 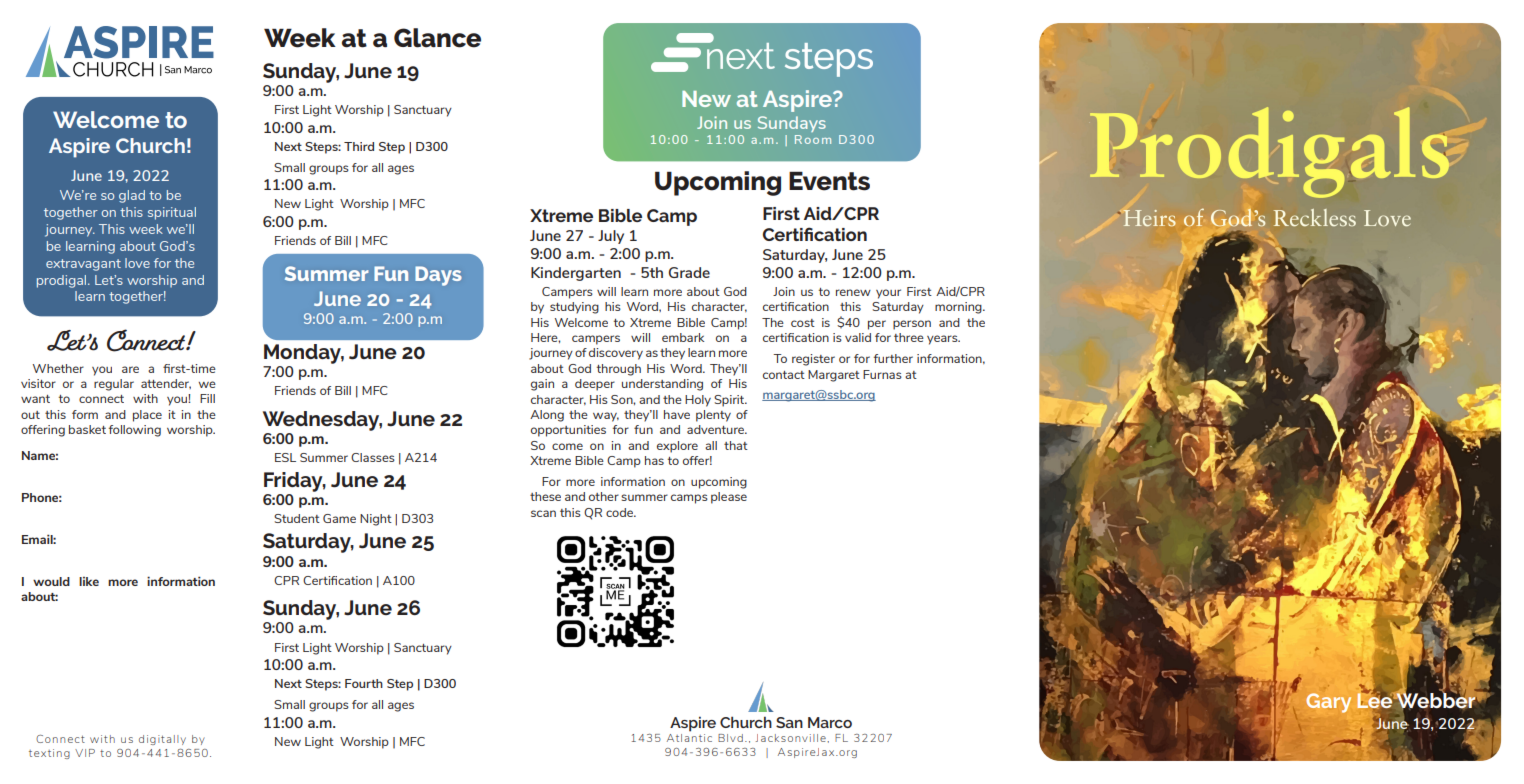 What do you see at coordinates (729, 498) in the screenshot?
I see `please` at bounding box center [729, 498].
